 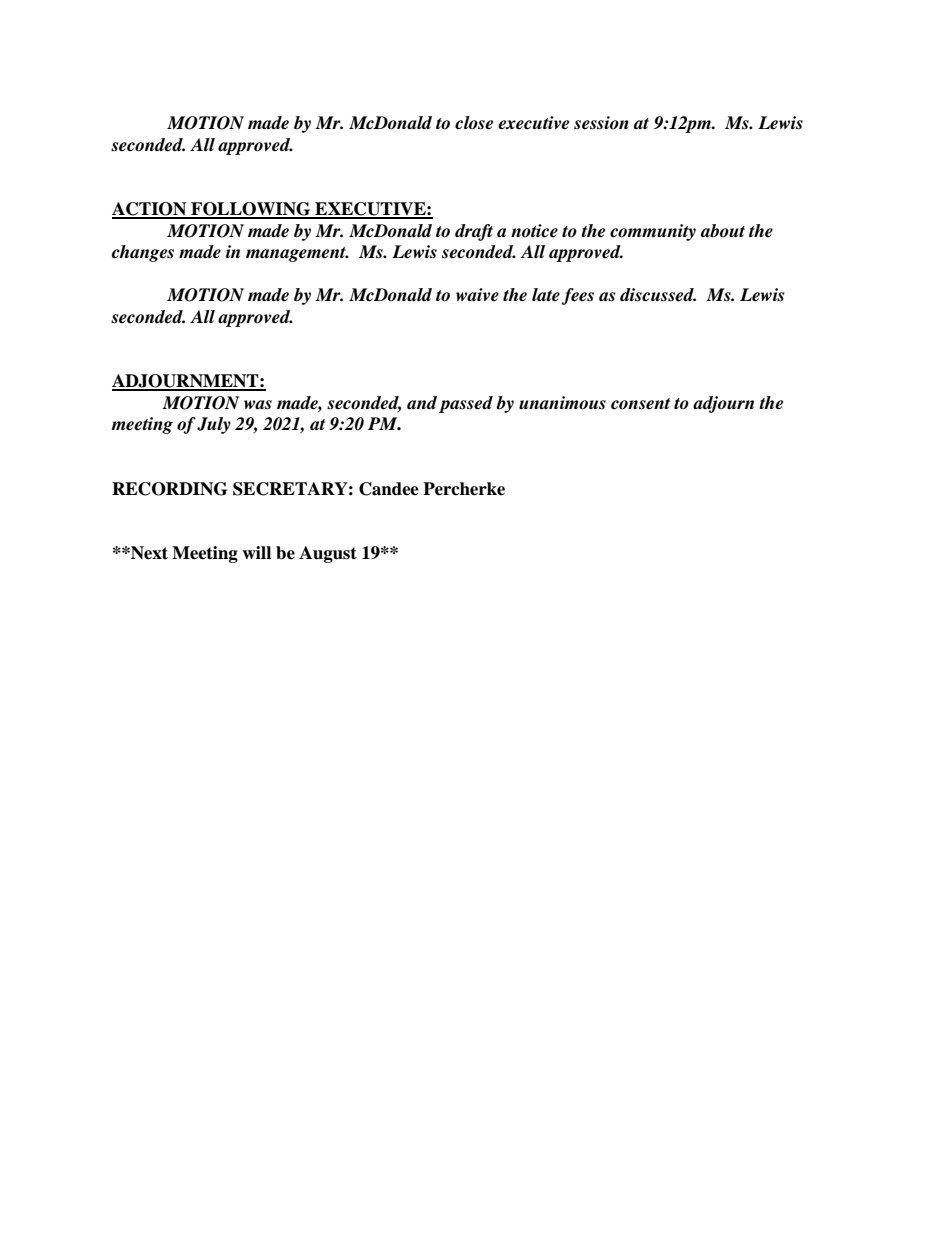 I want to click on session, so click(x=601, y=123).
